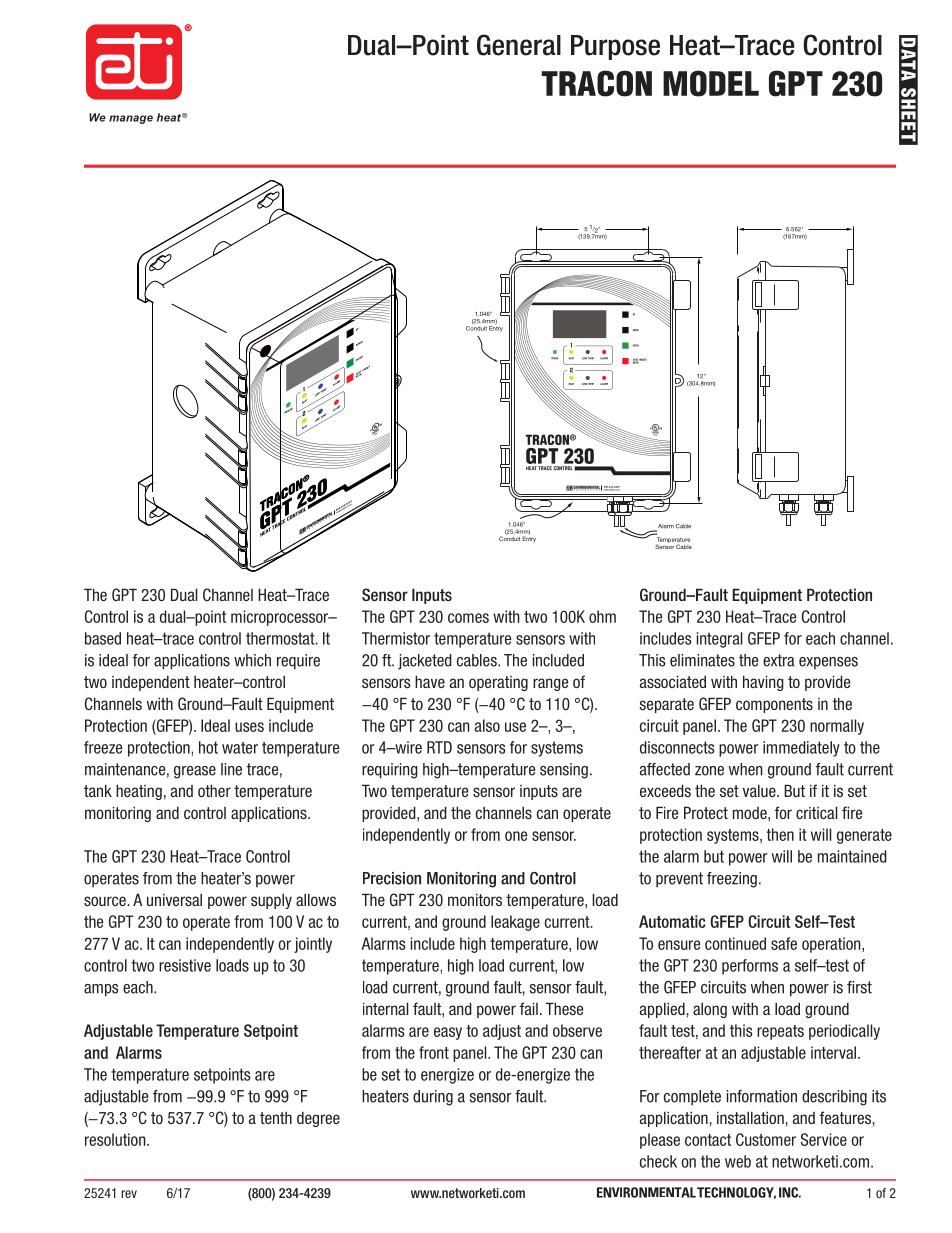 Image resolution: width=952 pixels, height=1233 pixels. What do you see at coordinates (779, 660) in the document?
I see `extra` at bounding box center [779, 660].
